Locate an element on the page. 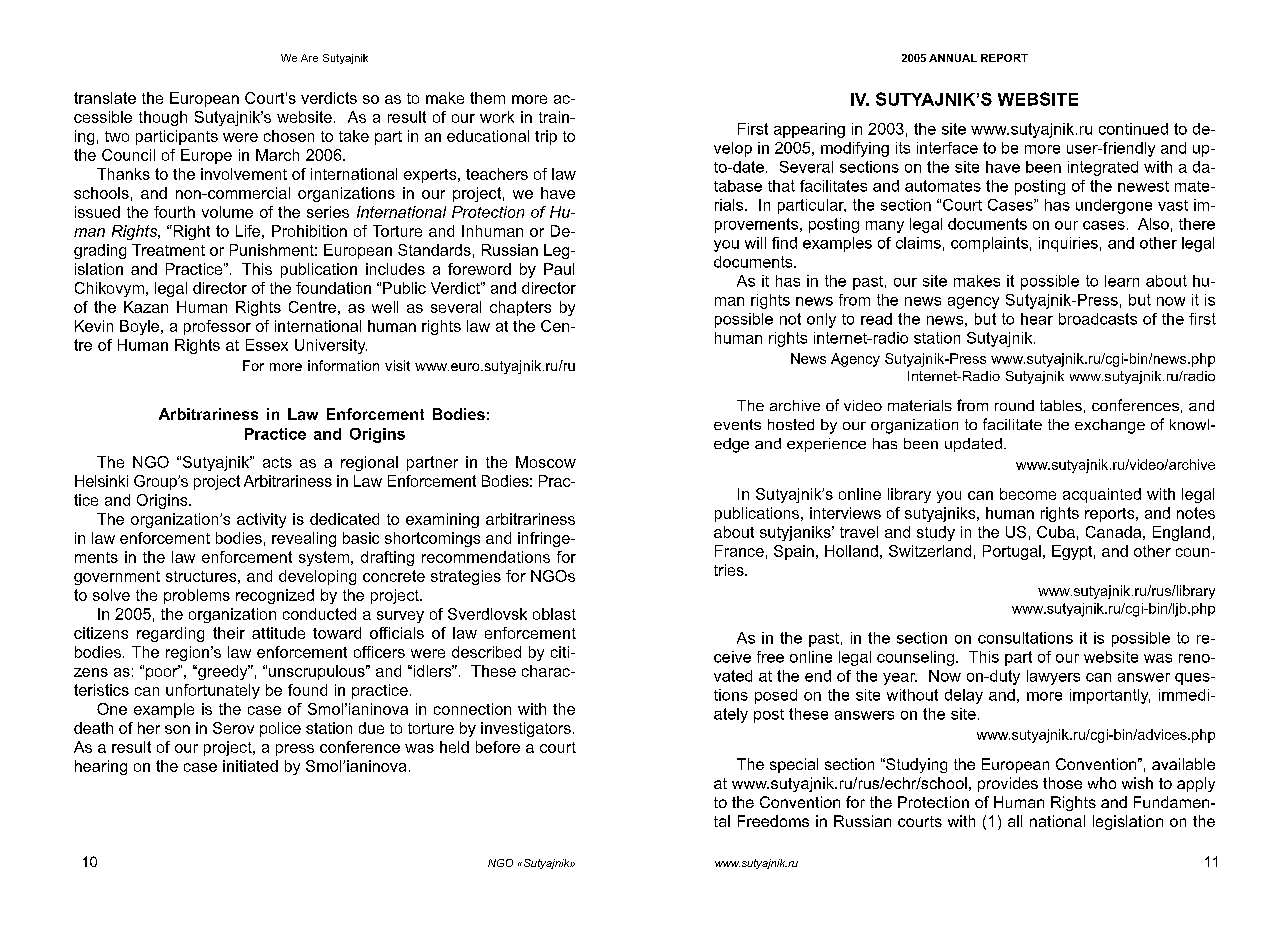 The height and width of the page is (929, 1288). Portugal is located at coordinates (1012, 552).
